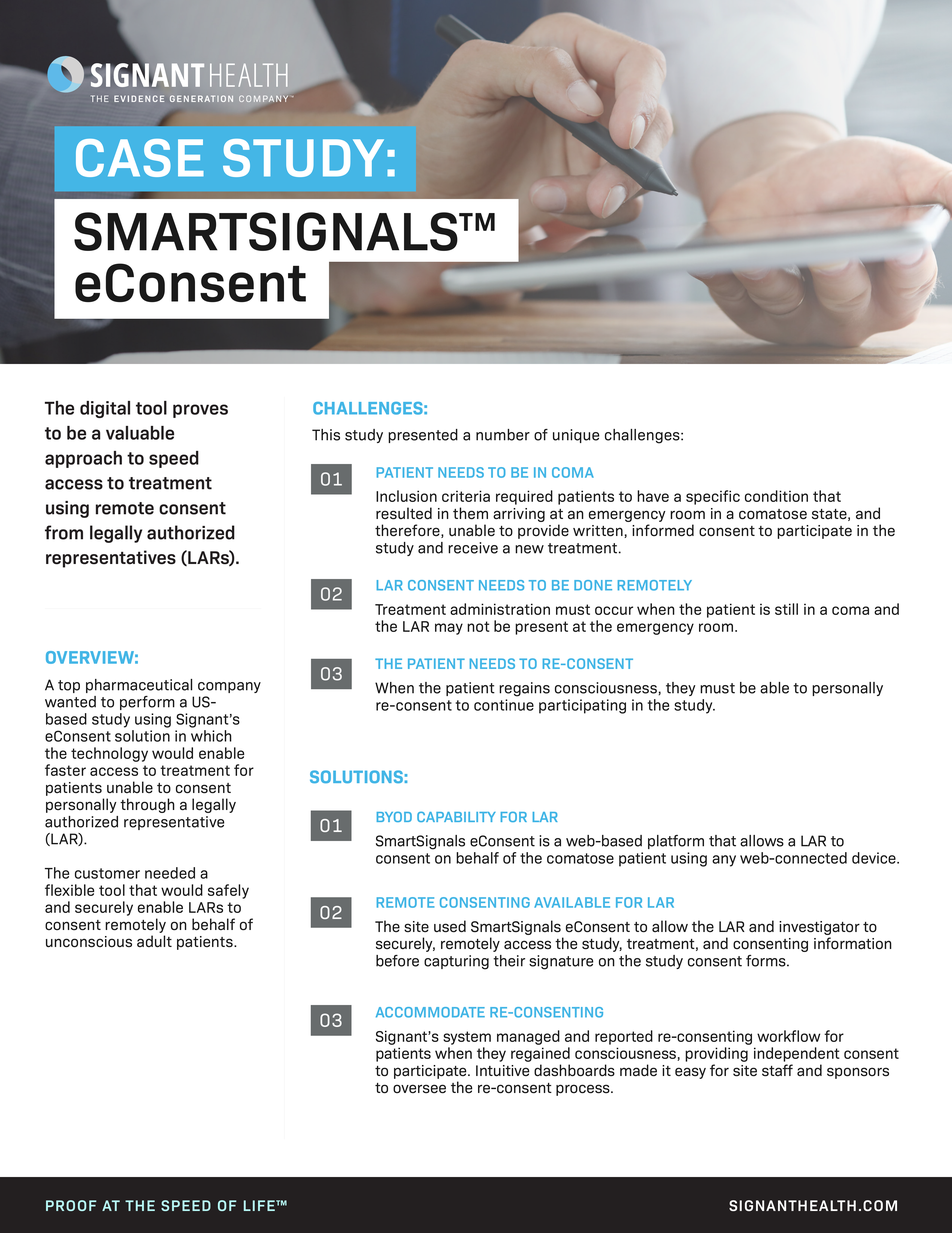  What do you see at coordinates (450, 926) in the screenshot?
I see `used` at bounding box center [450, 926].
